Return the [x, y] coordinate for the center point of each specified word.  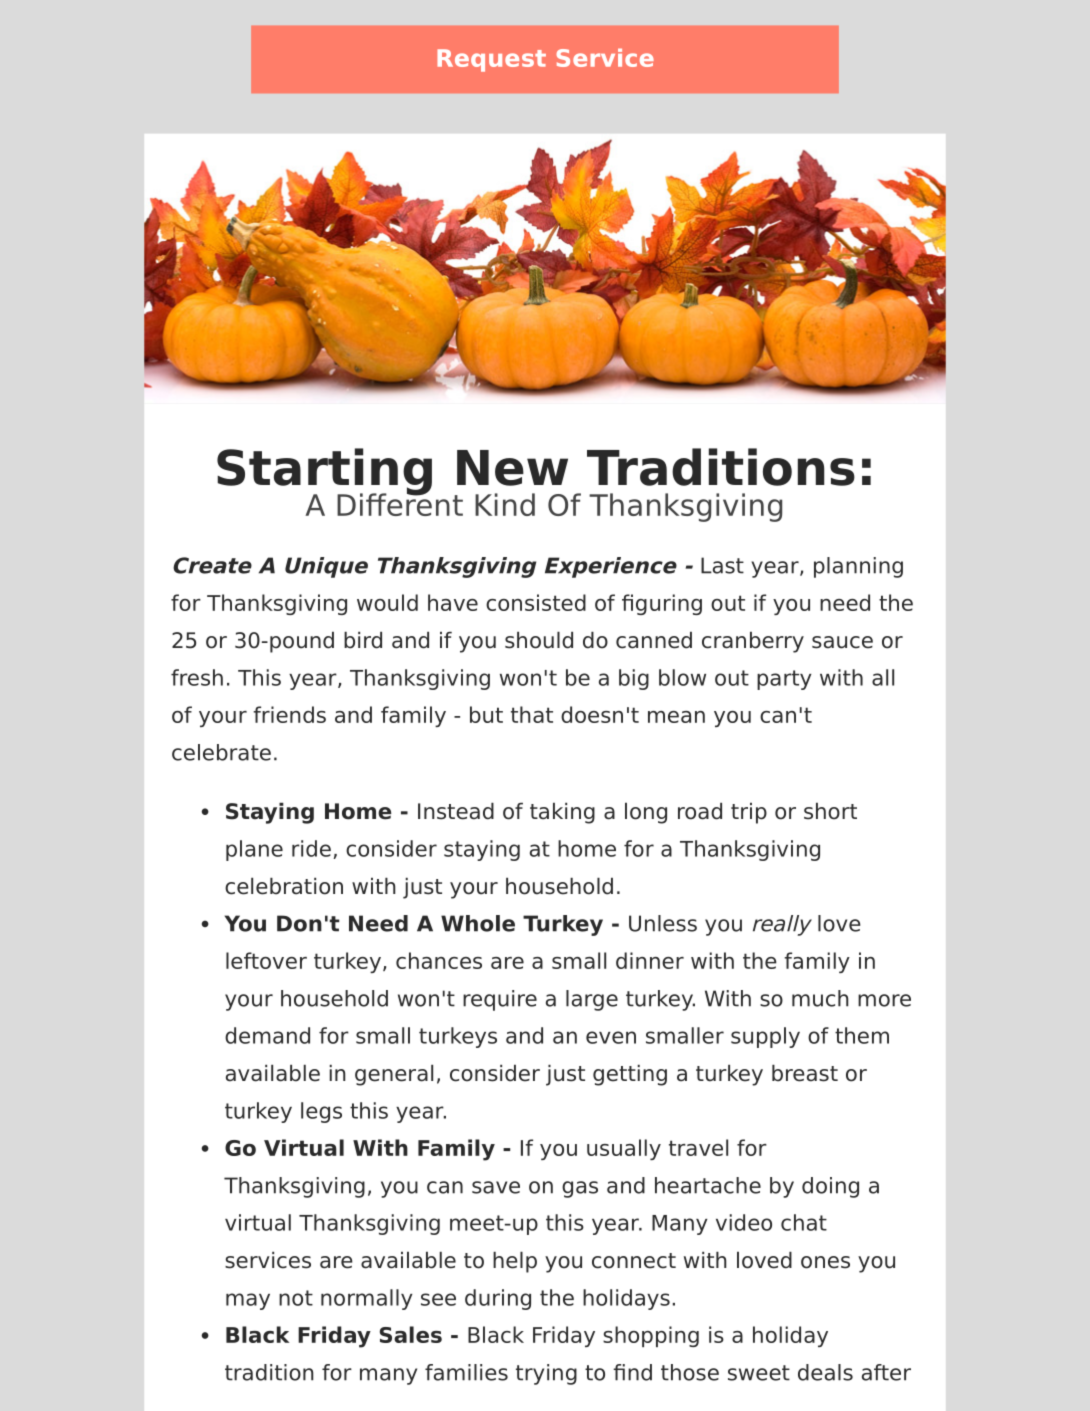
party [784, 680]
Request [491, 60]
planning [858, 567]
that [532, 714]
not [296, 1298]
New [512, 468]
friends [289, 714]
